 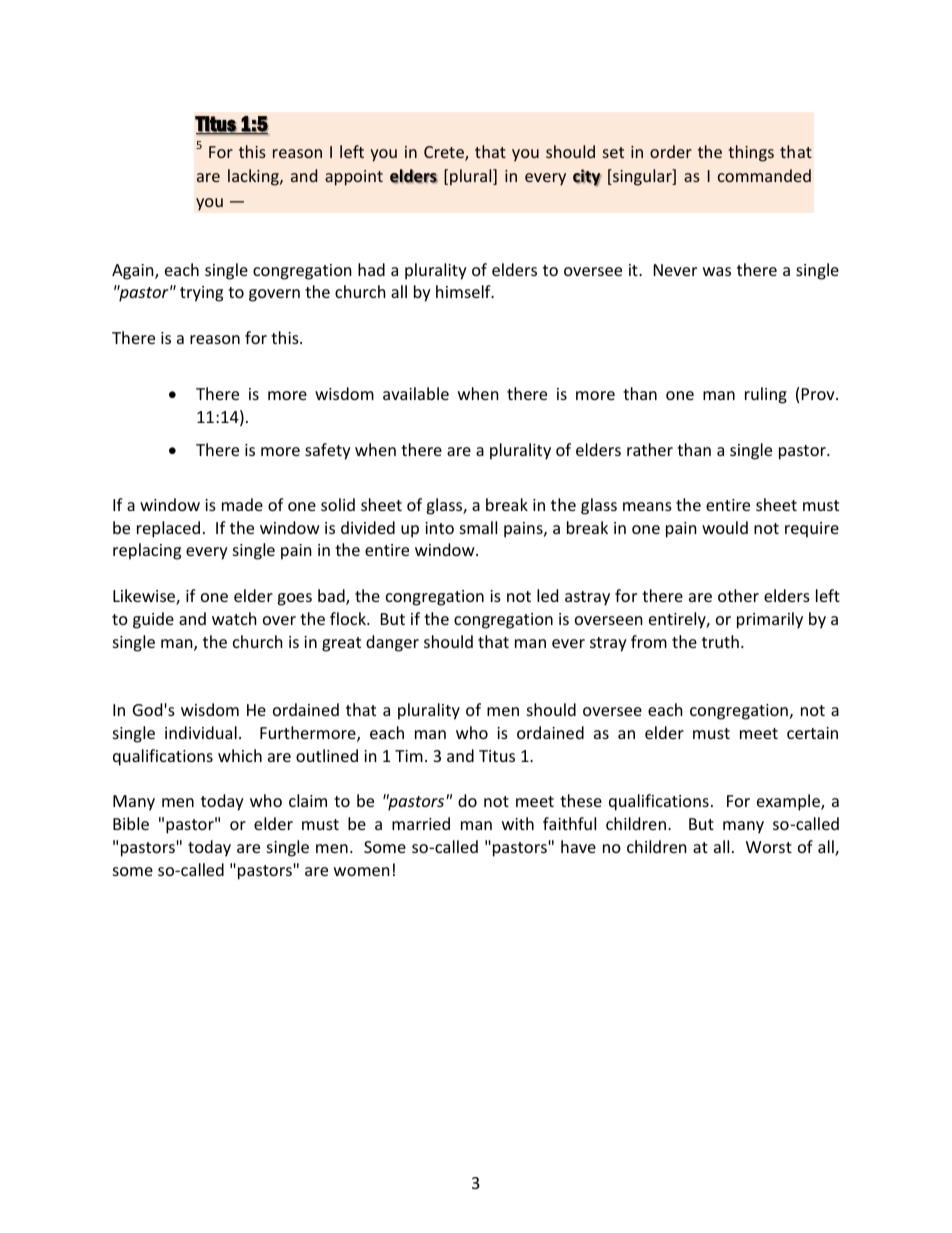 I want to click on Worst, so click(x=769, y=847).
